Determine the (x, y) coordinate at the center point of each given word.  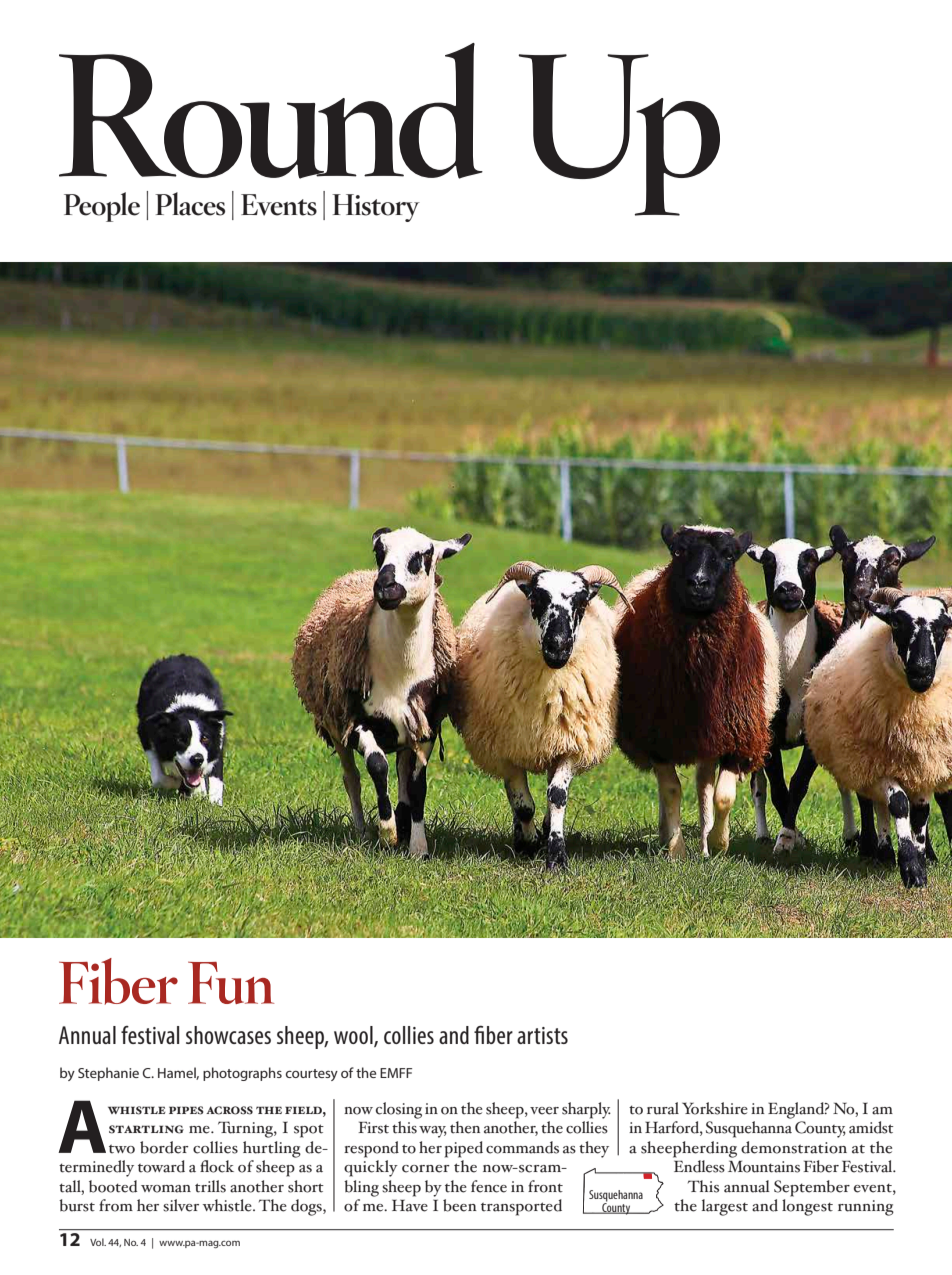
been (460, 1205)
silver (181, 1205)
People (102, 207)
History (376, 208)
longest (807, 1207)
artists (542, 1035)
